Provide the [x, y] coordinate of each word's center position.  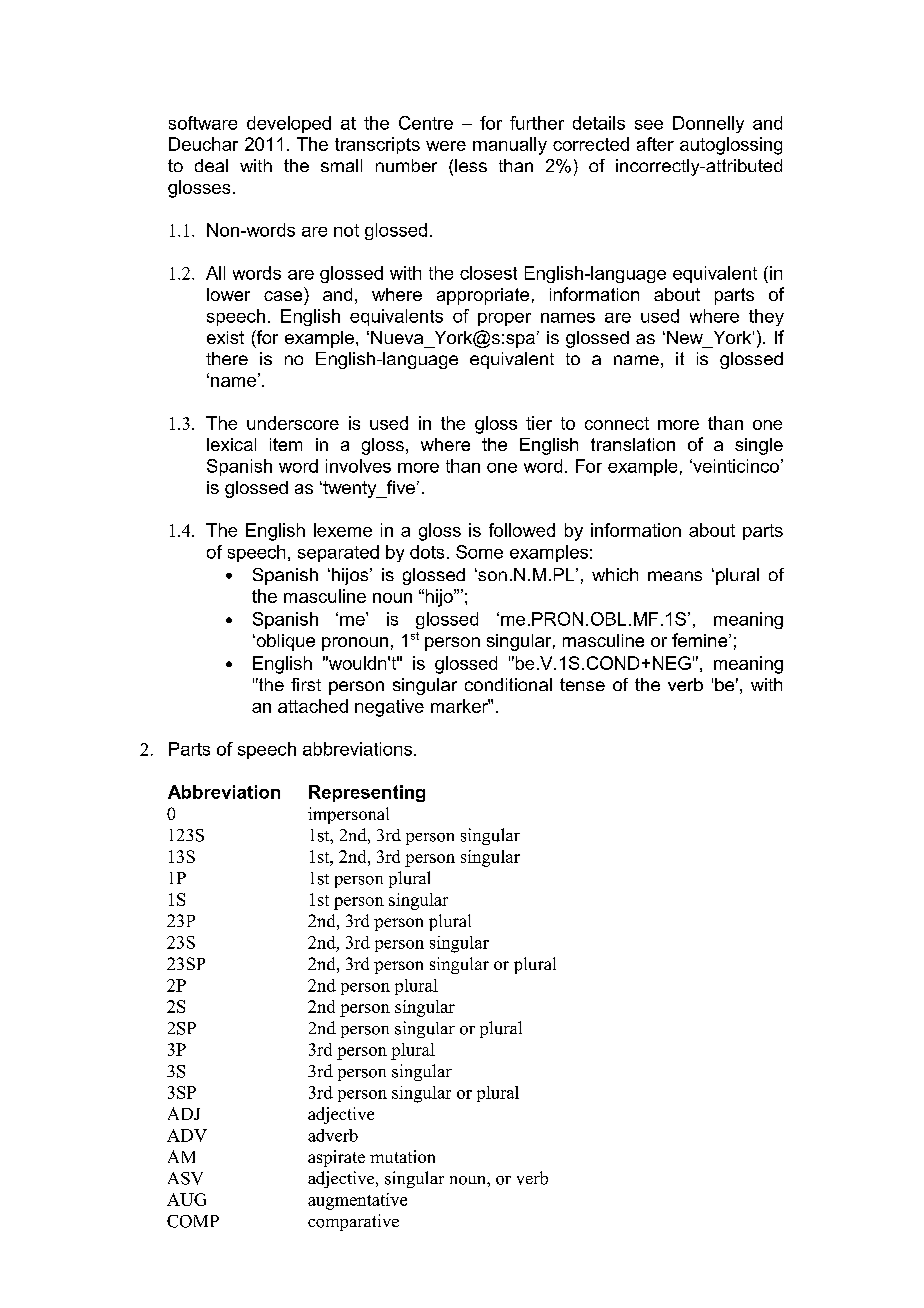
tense [582, 684]
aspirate [336, 1158]
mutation [402, 1156]
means [675, 576]
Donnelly [708, 124]
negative [389, 708]
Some [479, 552]
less [471, 165]
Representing [367, 793]
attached [313, 706]
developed [289, 124]
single [759, 446]
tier [539, 423]
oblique [284, 642]
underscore [293, 423]
